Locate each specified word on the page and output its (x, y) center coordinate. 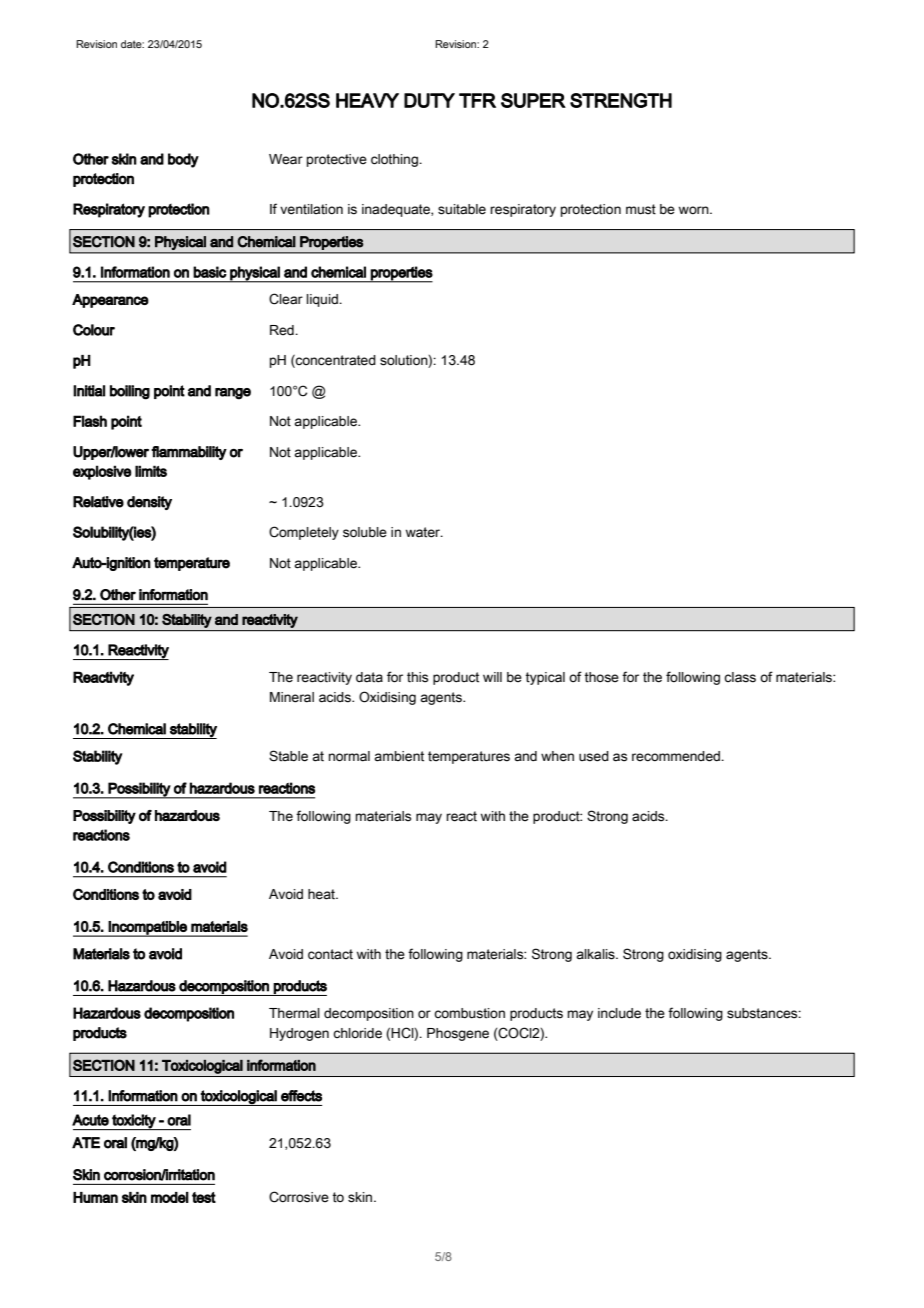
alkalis (596, 954)
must (641, 209)
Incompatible (148, 929)
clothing (395, 160)
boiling (130, 392)
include (619, 1013)
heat (322, 894)
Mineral (292, 697)
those (601, 677)
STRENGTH (621, 100)
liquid (323, 300)
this (417, 677)
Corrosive (299, 1197)
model (170, 1197)
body (183, 160)
